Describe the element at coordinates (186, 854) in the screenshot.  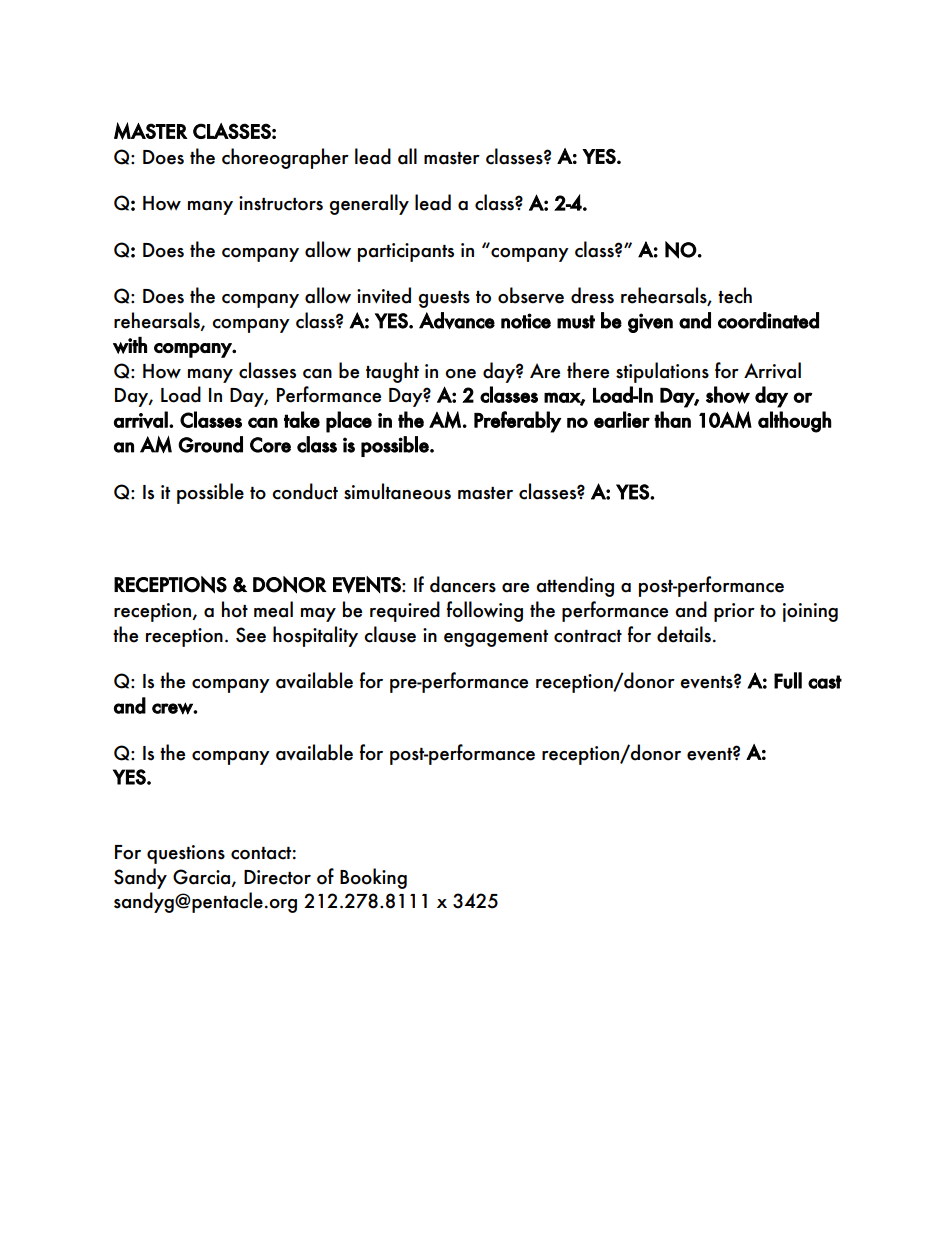
I see `questions` at that location.
